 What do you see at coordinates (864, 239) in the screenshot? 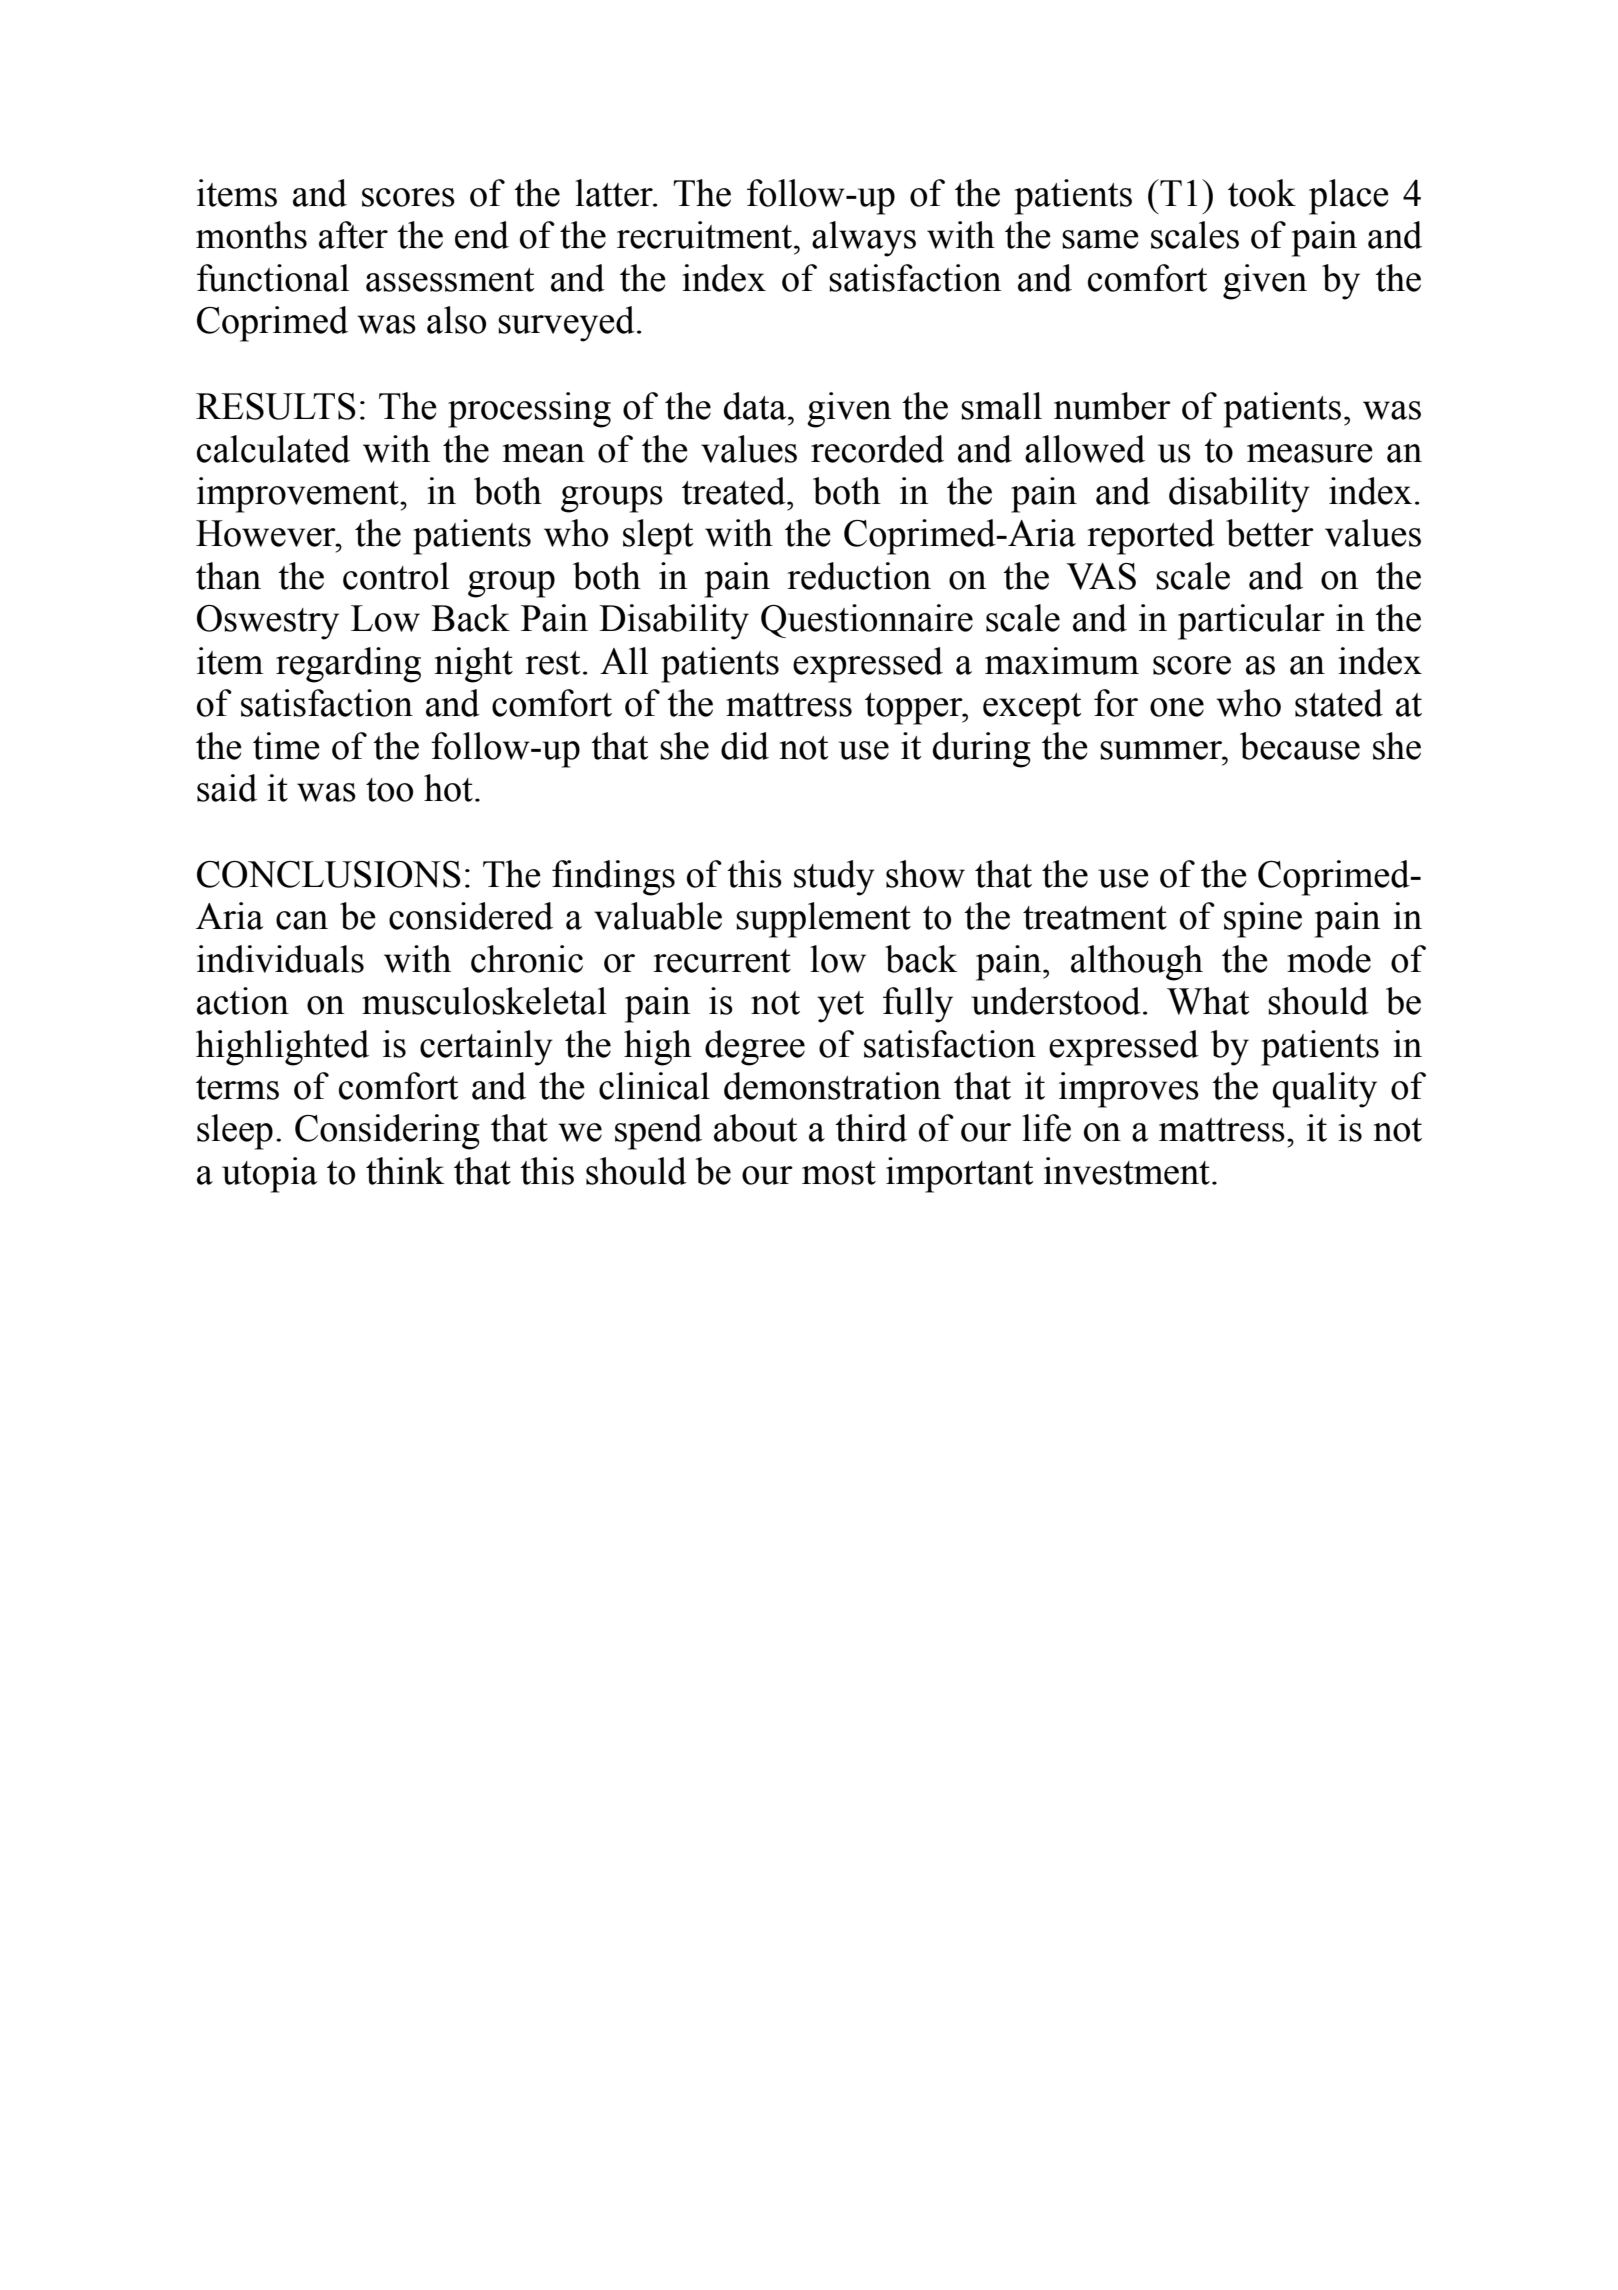
I see `always` at bounding box center [864, 239].
